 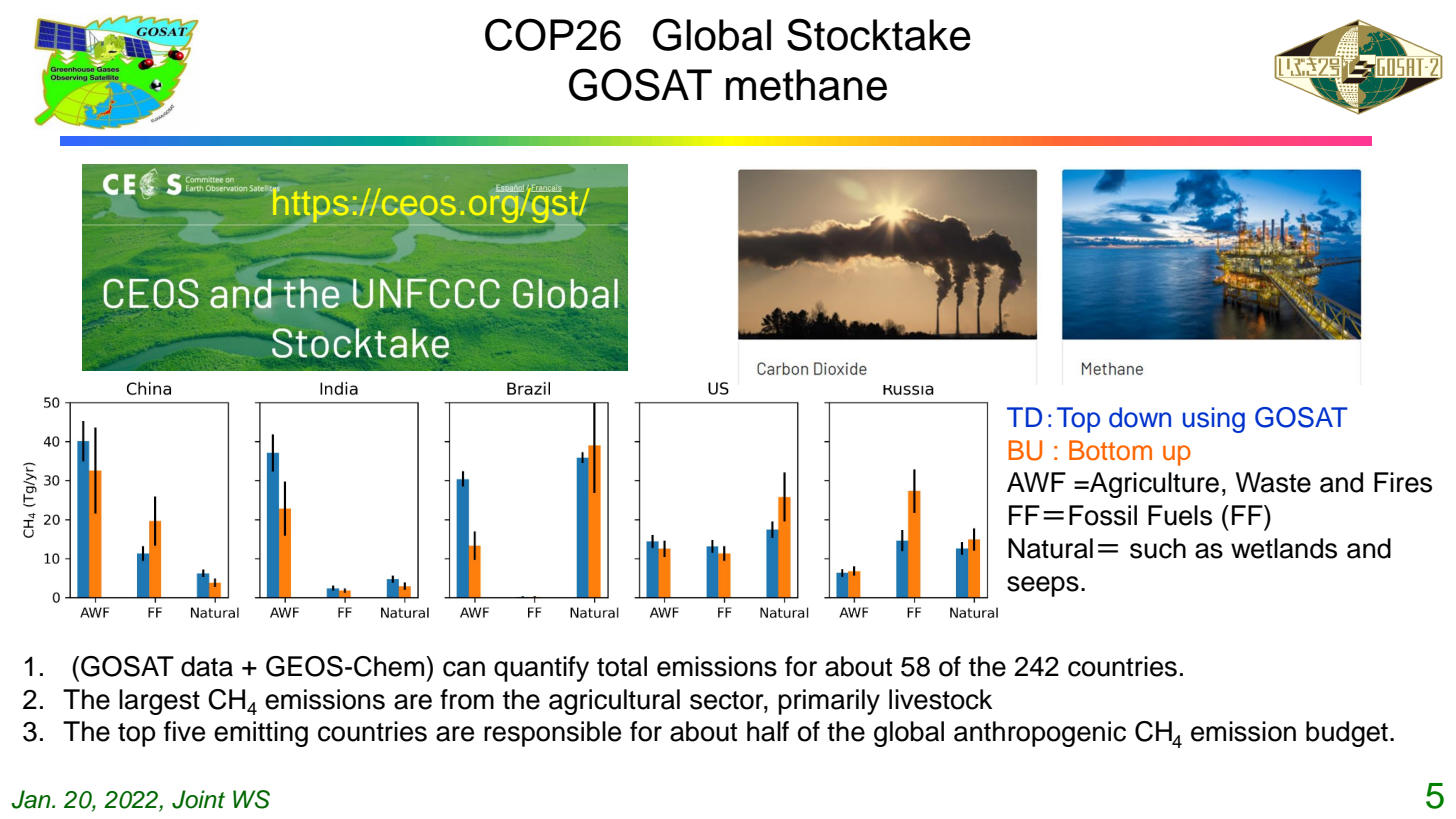 I want to click on data, so click(x=207, y=666).
